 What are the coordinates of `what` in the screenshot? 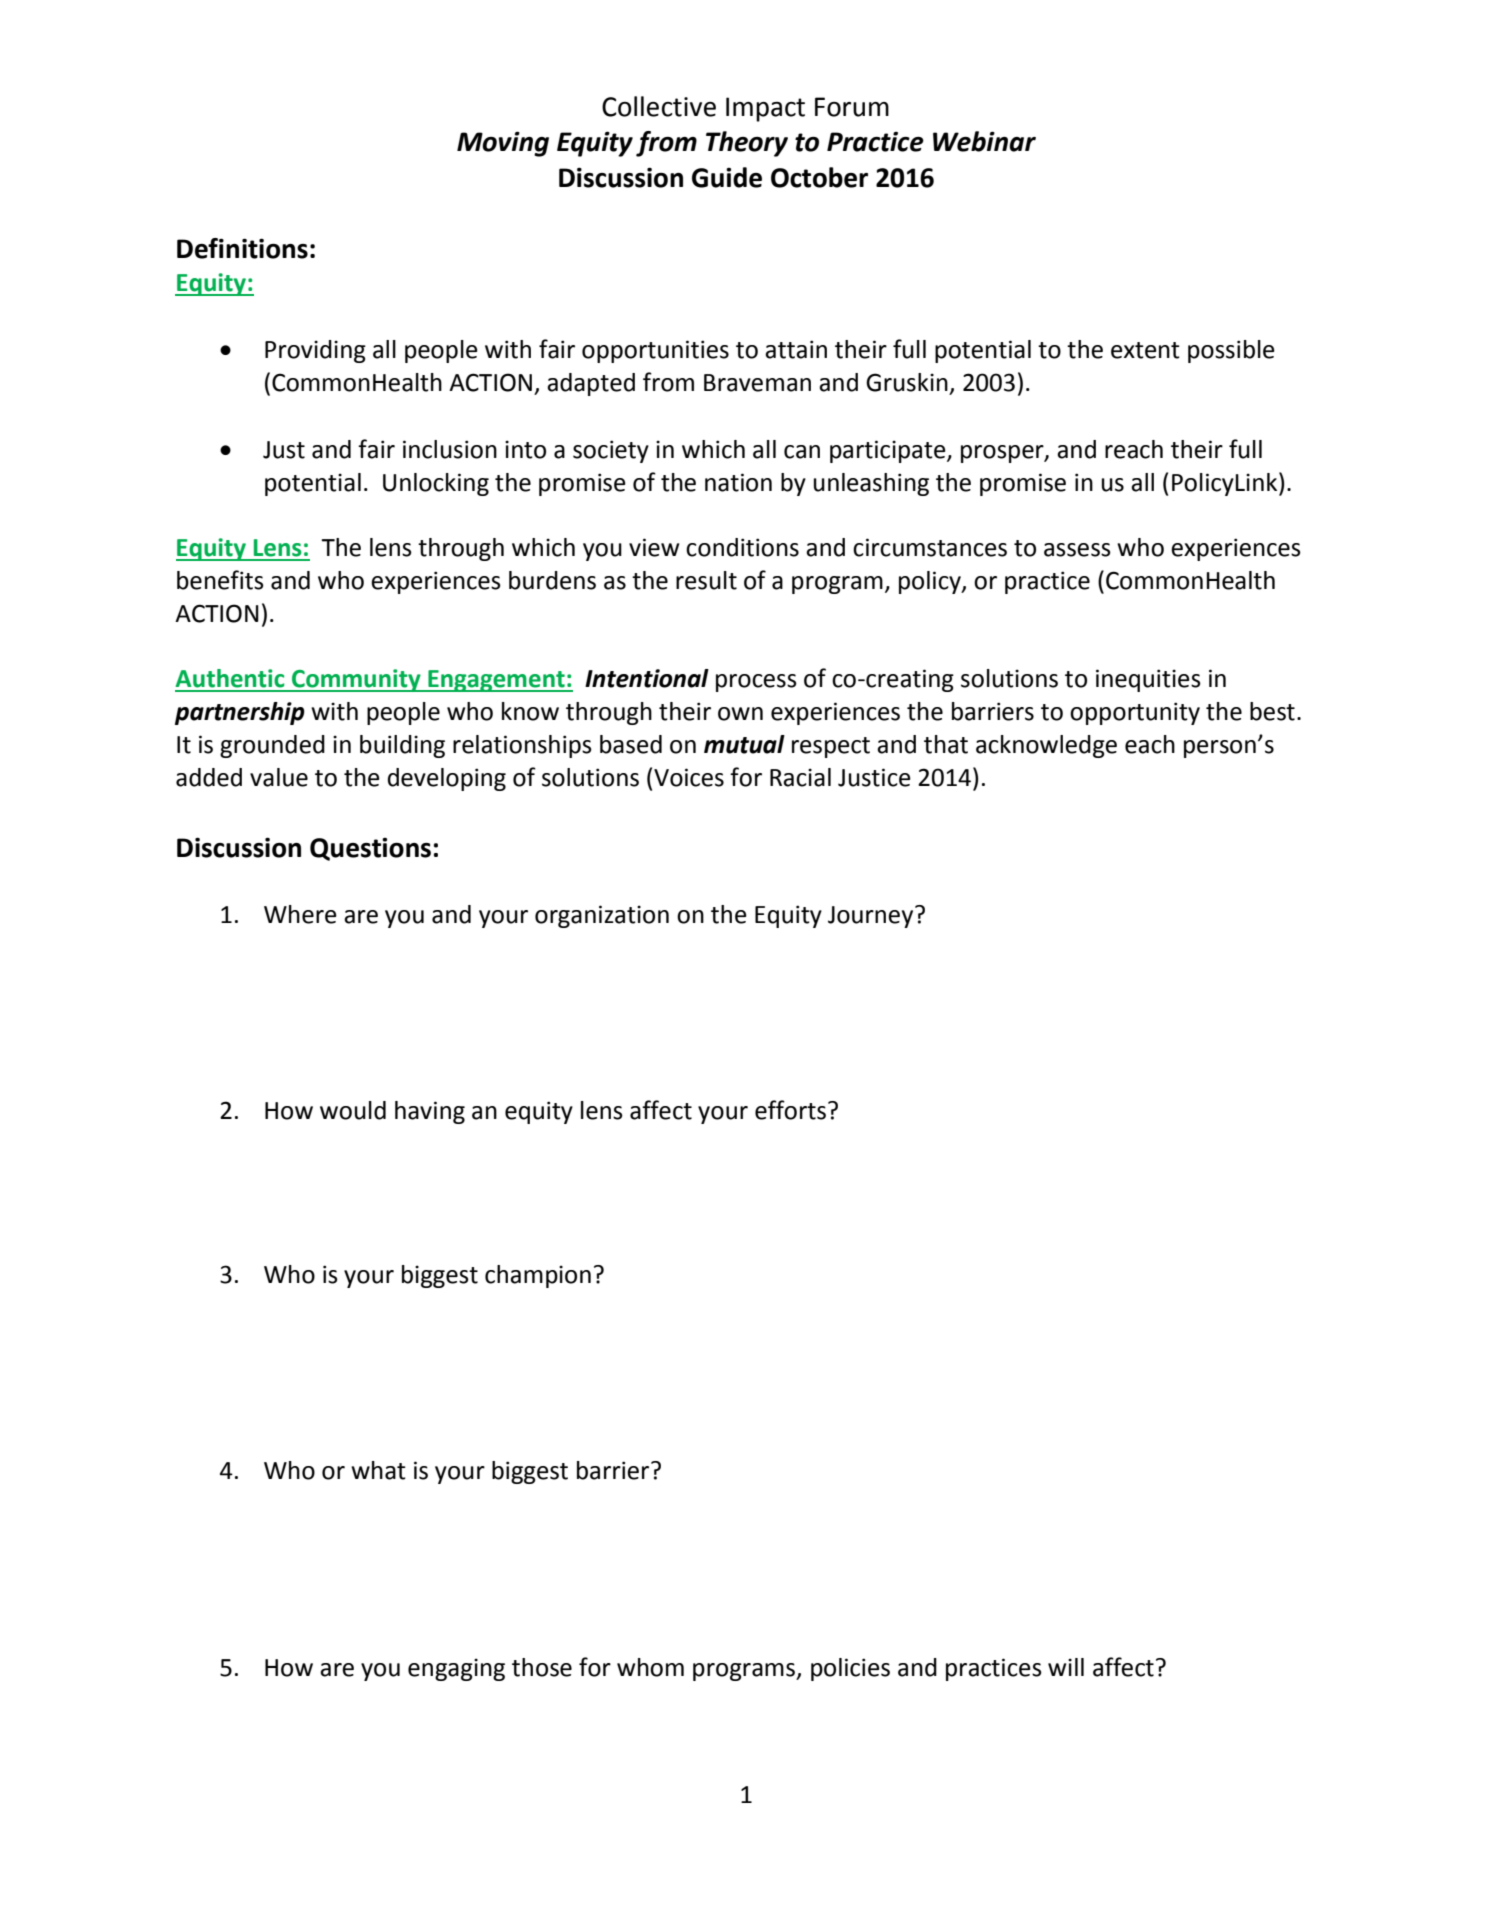 It's located at (378, 1470).
